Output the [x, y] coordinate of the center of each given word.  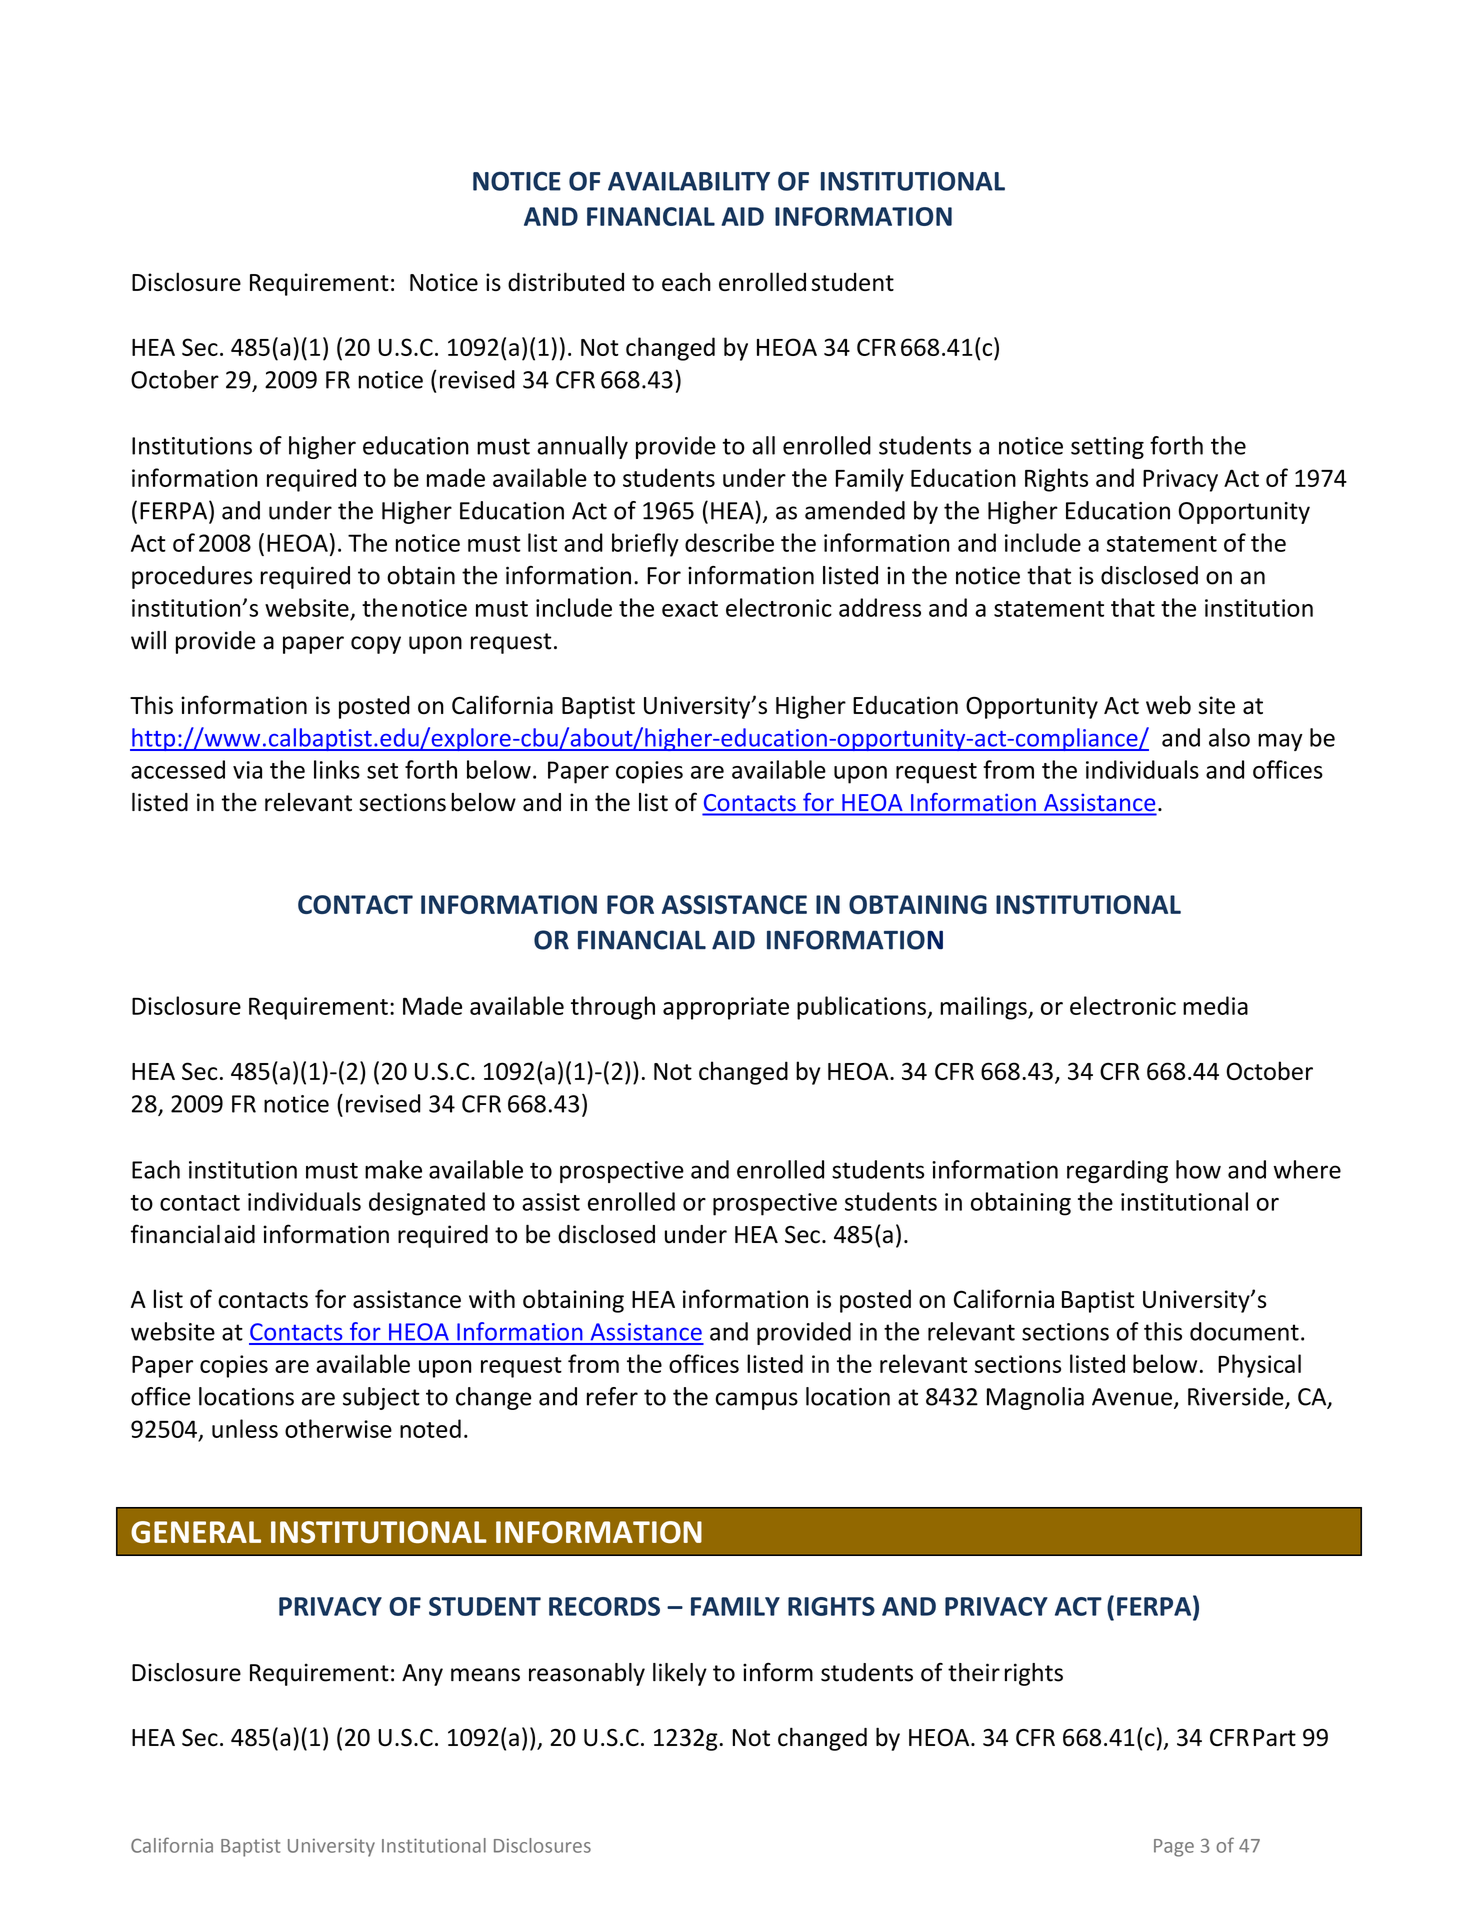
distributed [566, 281]
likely [680, 1674]
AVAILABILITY [689, 181]
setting [1107, 448]
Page [1174, 1848]
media [1215, 1005]
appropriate [726, 1008]
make [393, 1169]
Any [422, 1675]
